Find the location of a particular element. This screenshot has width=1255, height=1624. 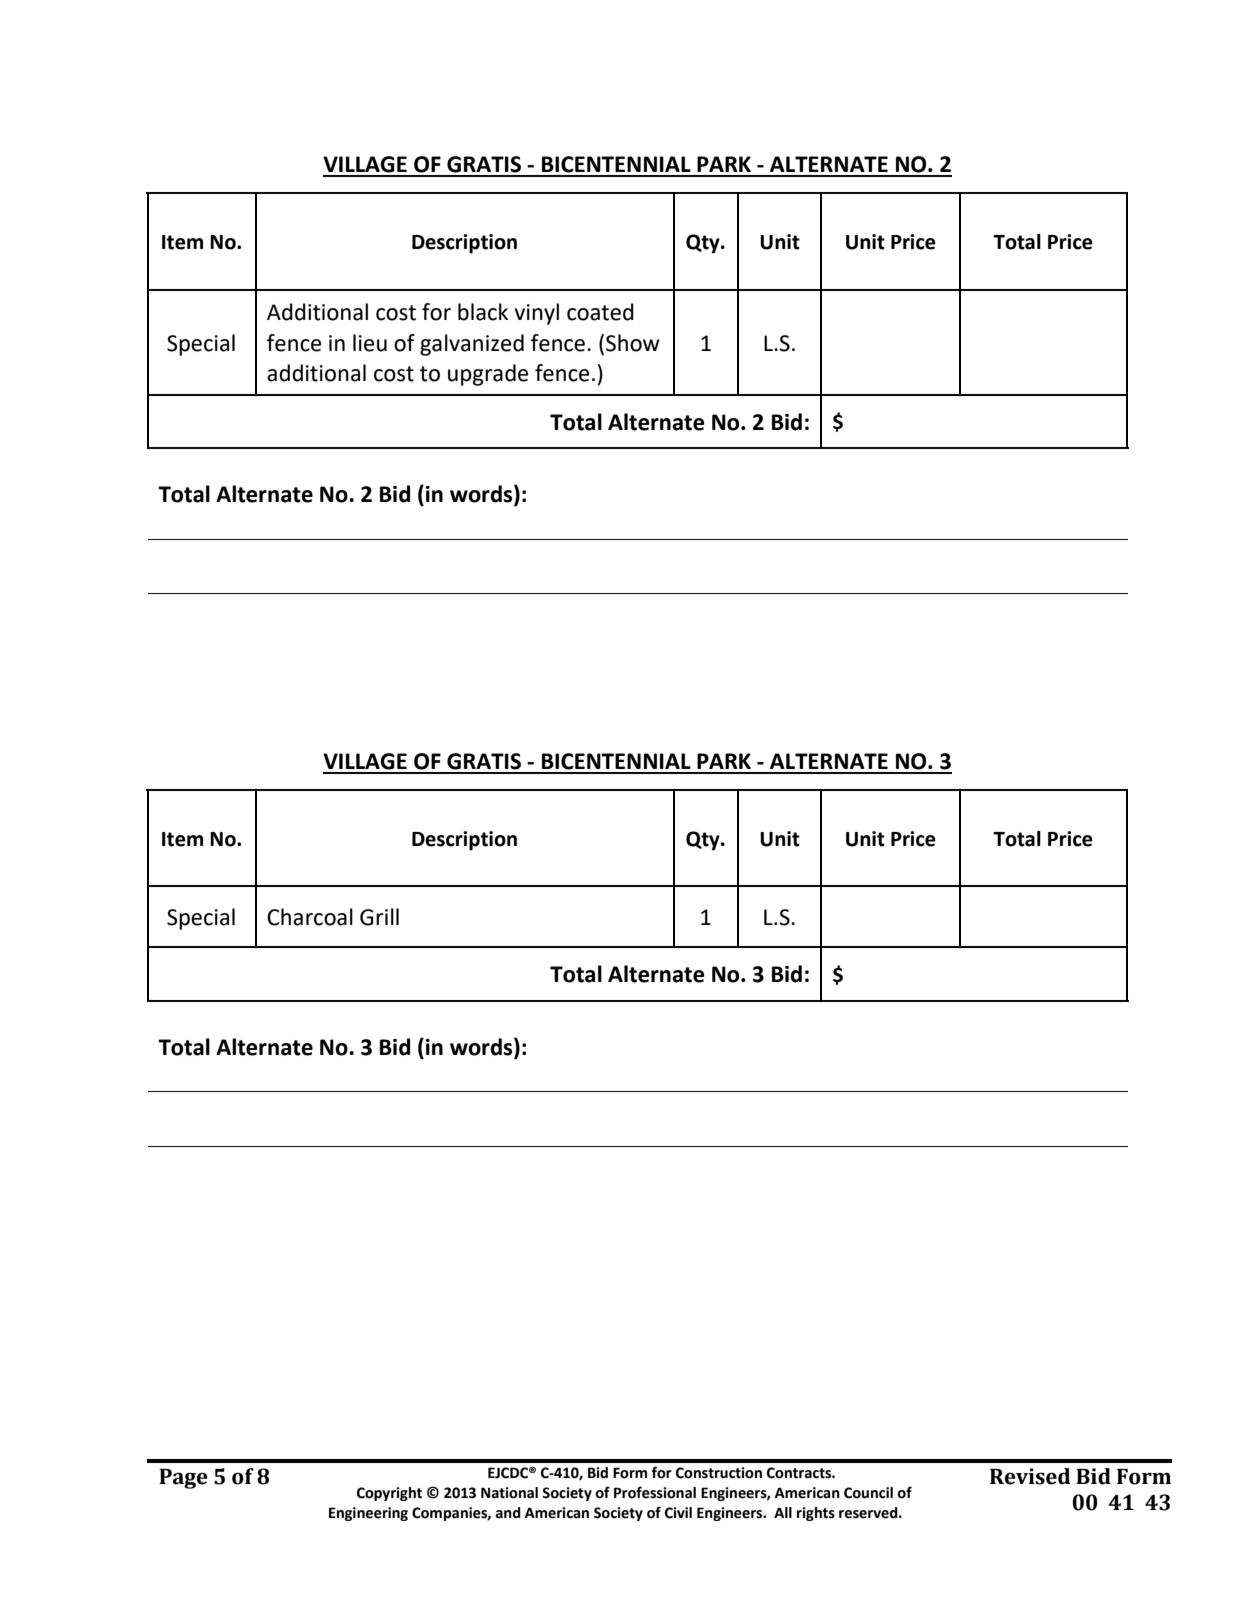

Construction is located at coordinates (719, 1473).
